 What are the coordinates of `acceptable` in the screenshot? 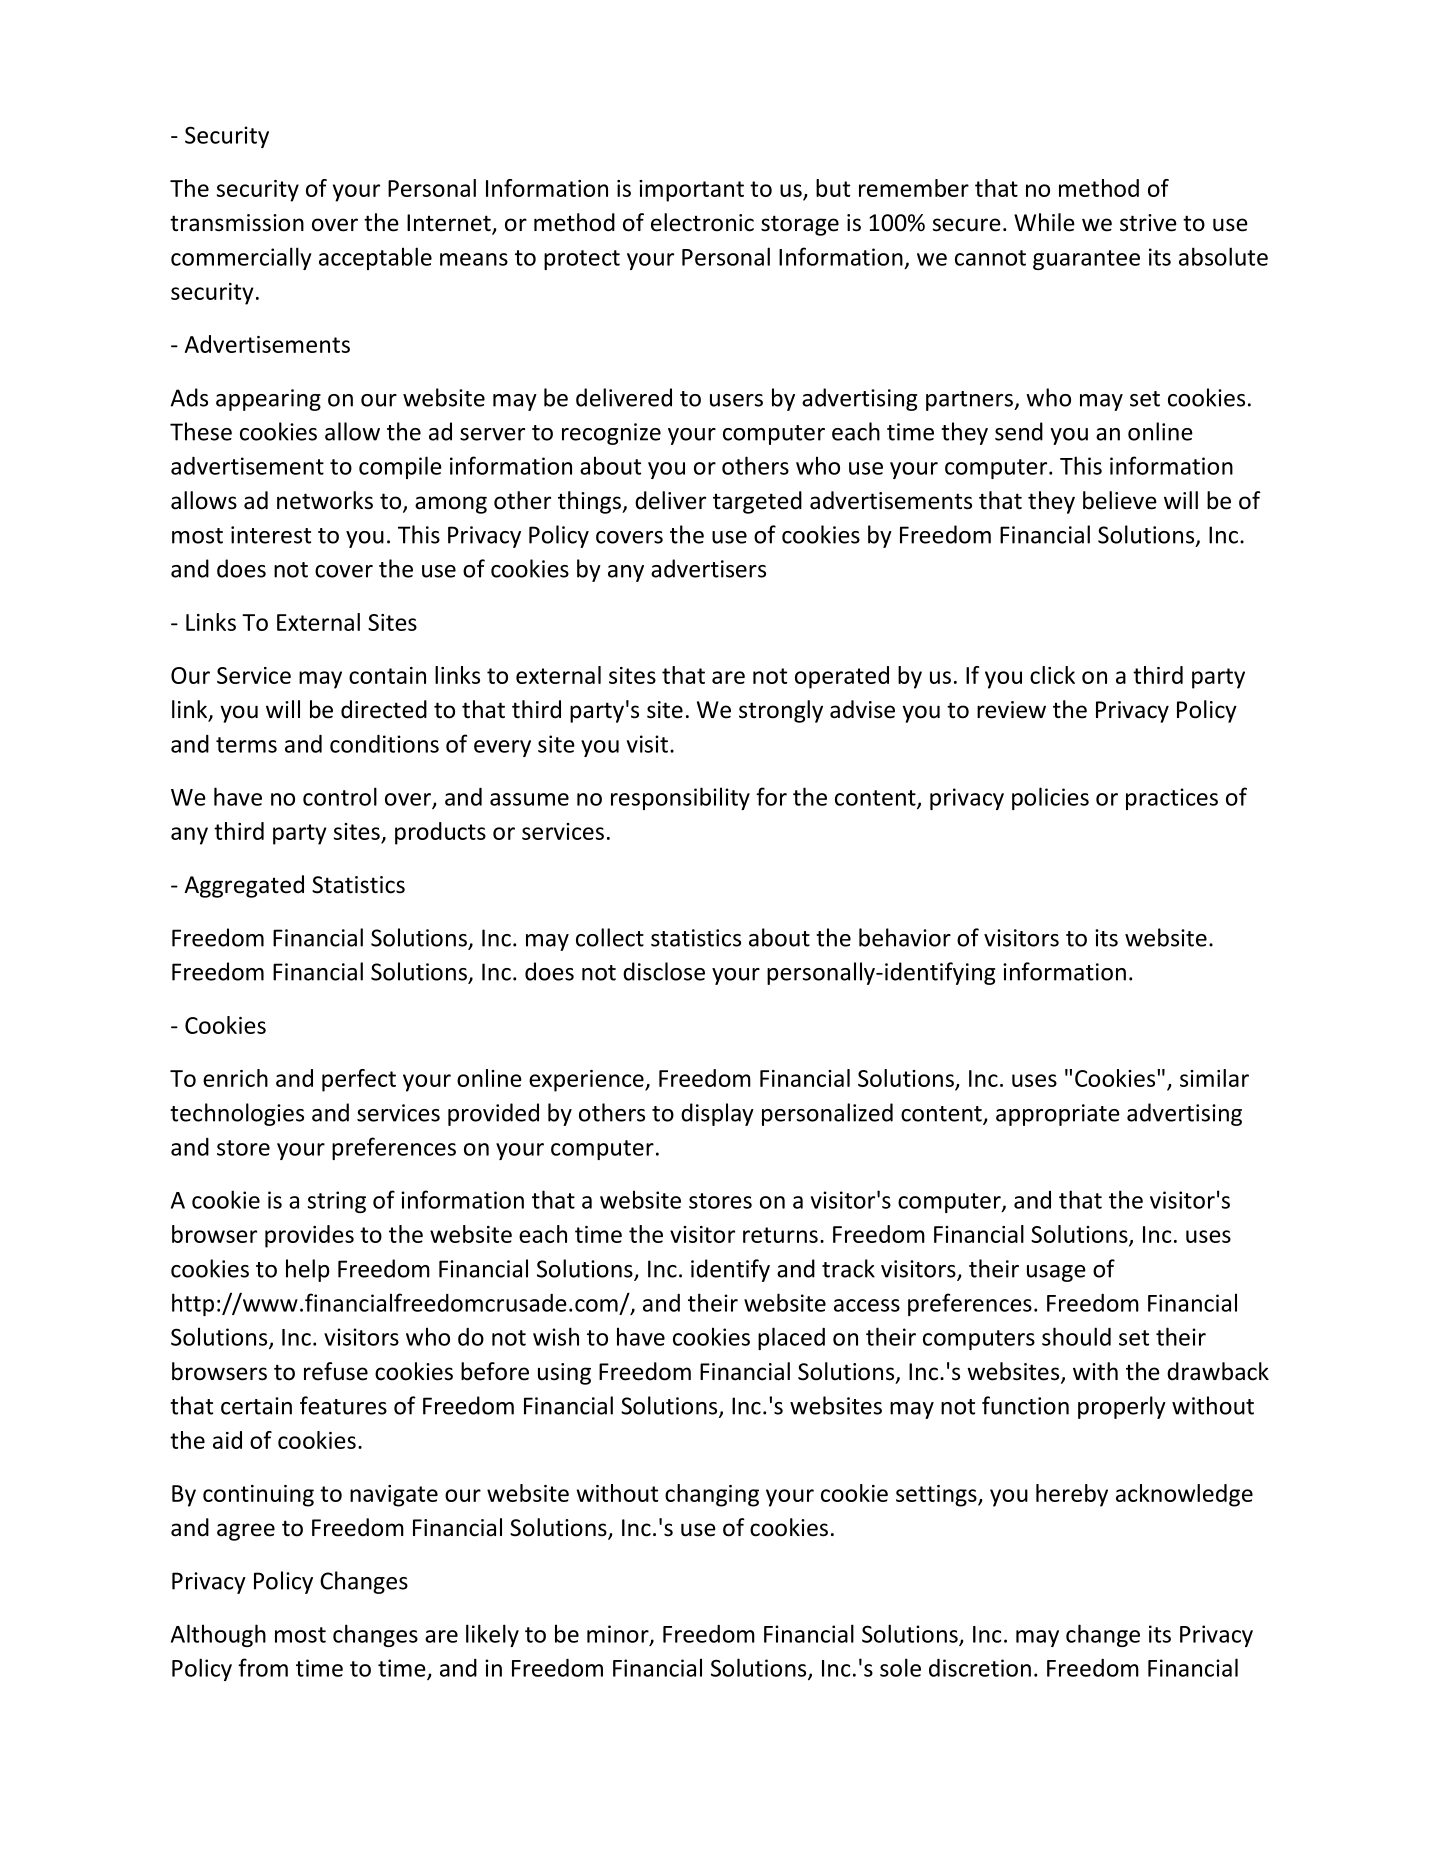 It's located at (375, 258).
